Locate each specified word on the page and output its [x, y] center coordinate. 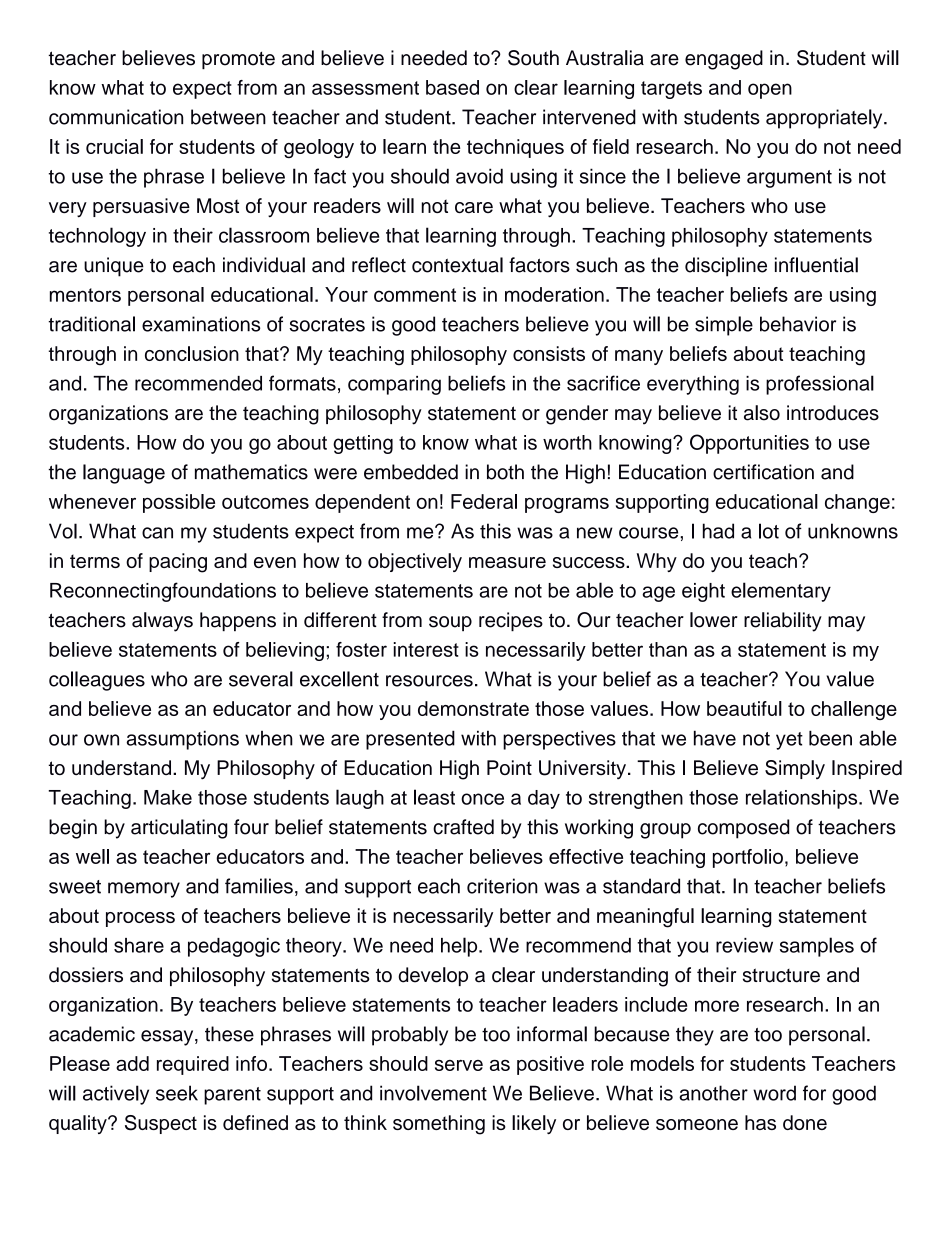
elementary [781, 592]
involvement [433, 1093]
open [770, 91]
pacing [178, 563]
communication [116, 117]
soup [450, 623]
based [452, 87]
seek [177, 1093]
